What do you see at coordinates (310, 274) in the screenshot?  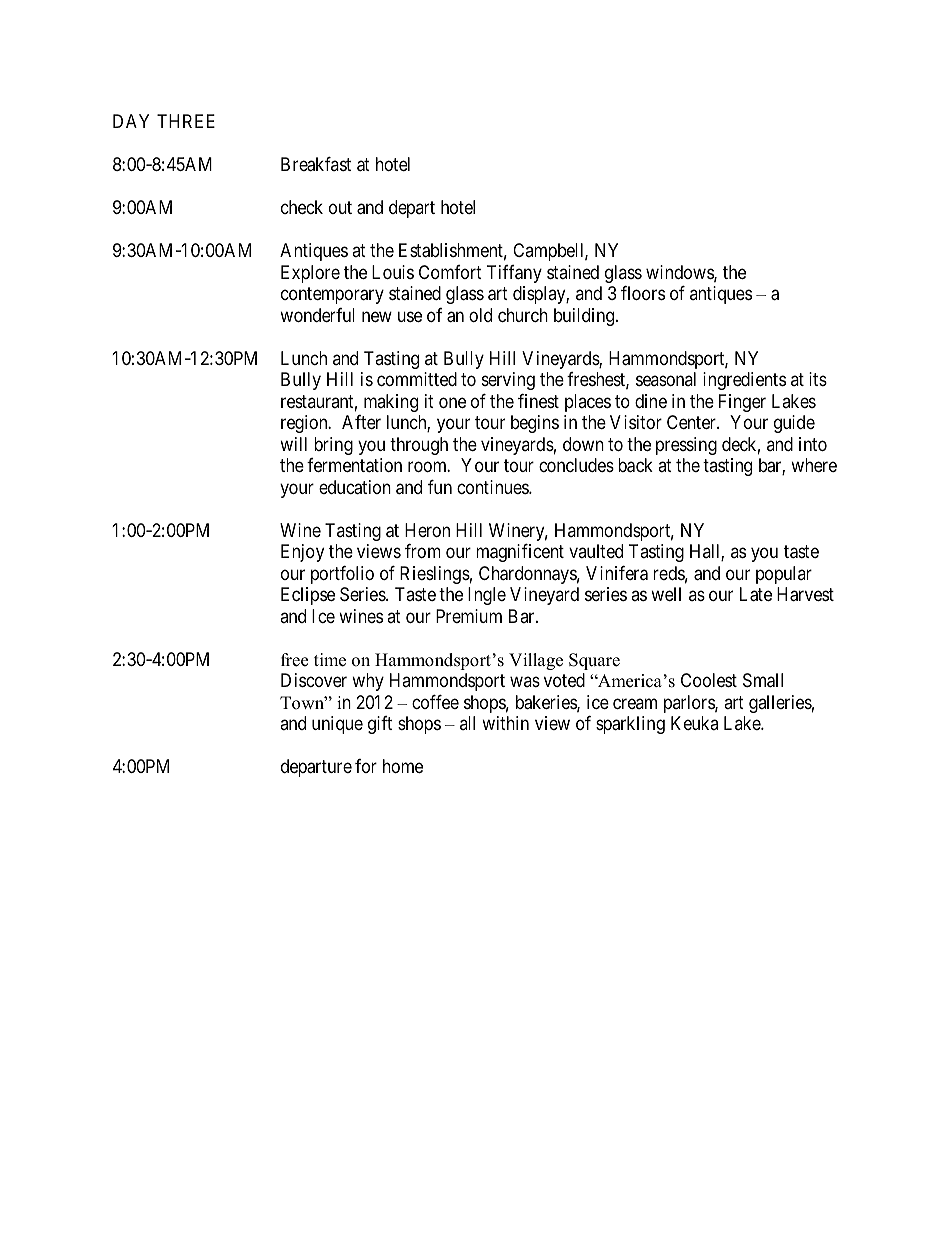 I see `Explore` at bounding box center [310, 274].
